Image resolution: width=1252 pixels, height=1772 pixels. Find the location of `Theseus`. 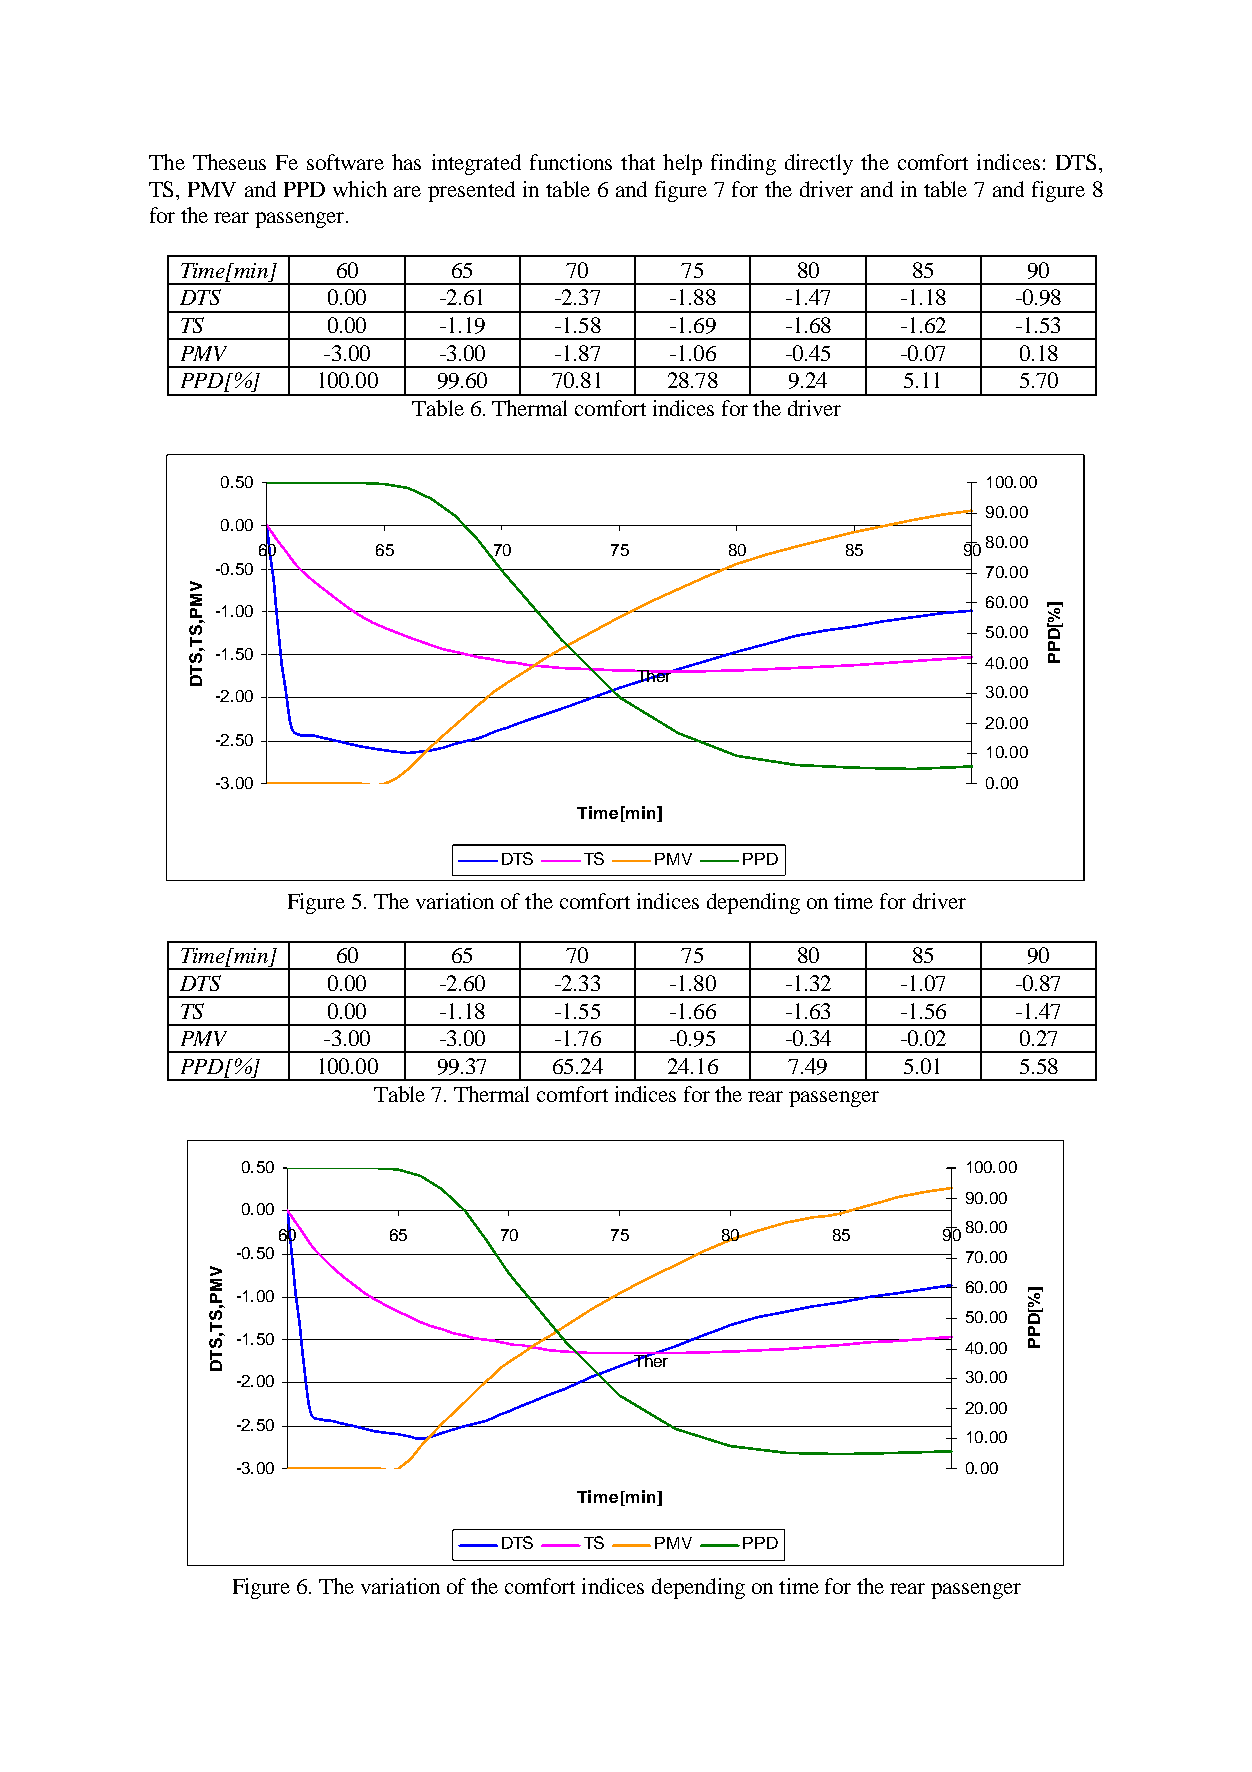

Theseus is located at coordinates (229, 162).
